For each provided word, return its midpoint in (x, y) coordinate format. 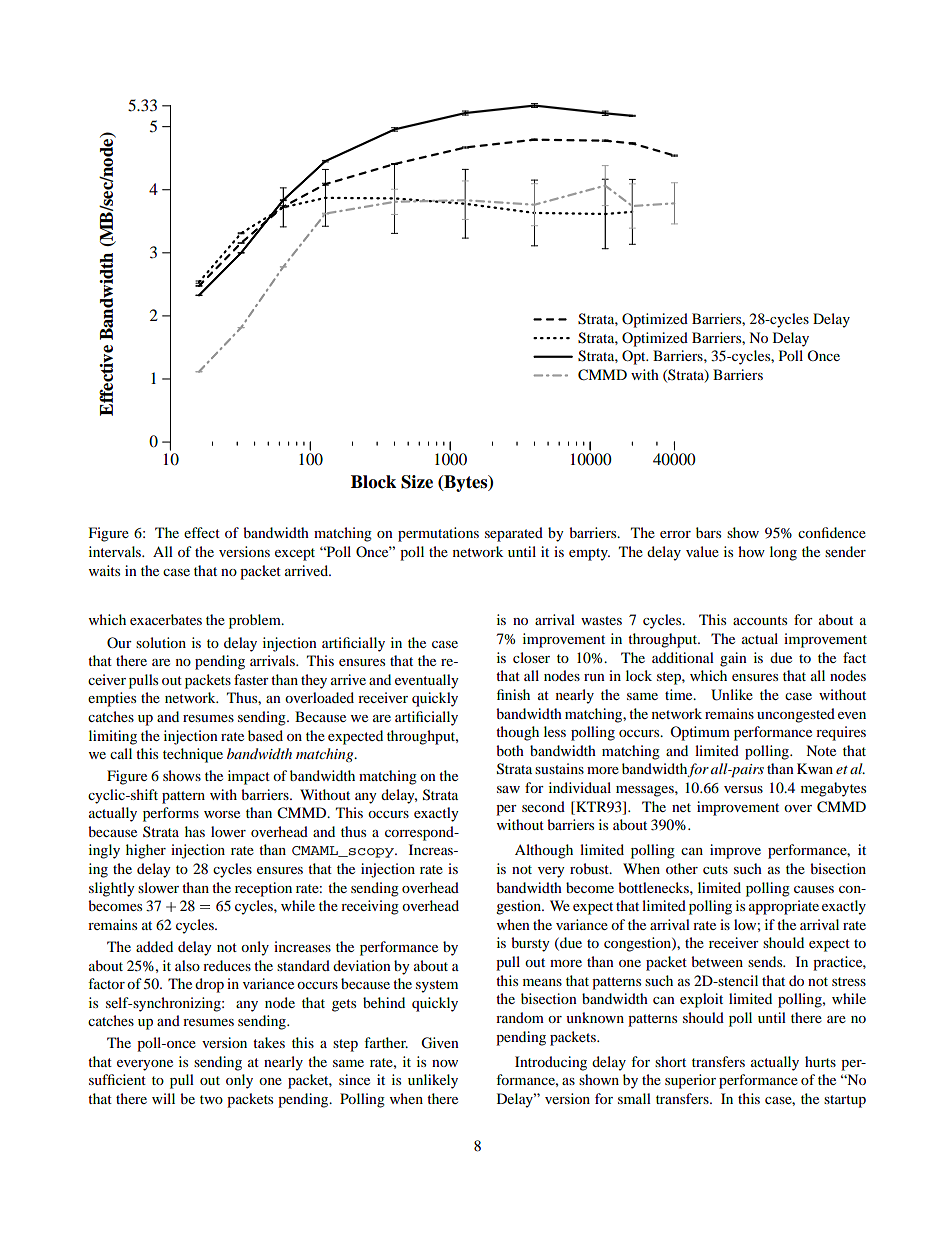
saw (508, 789)
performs (171, 814)
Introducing (551, 1063)
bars (708, 532)
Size (417, 482)
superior (690, 1081)
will (163, 1098)
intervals (116, 551)
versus (743, 789)
